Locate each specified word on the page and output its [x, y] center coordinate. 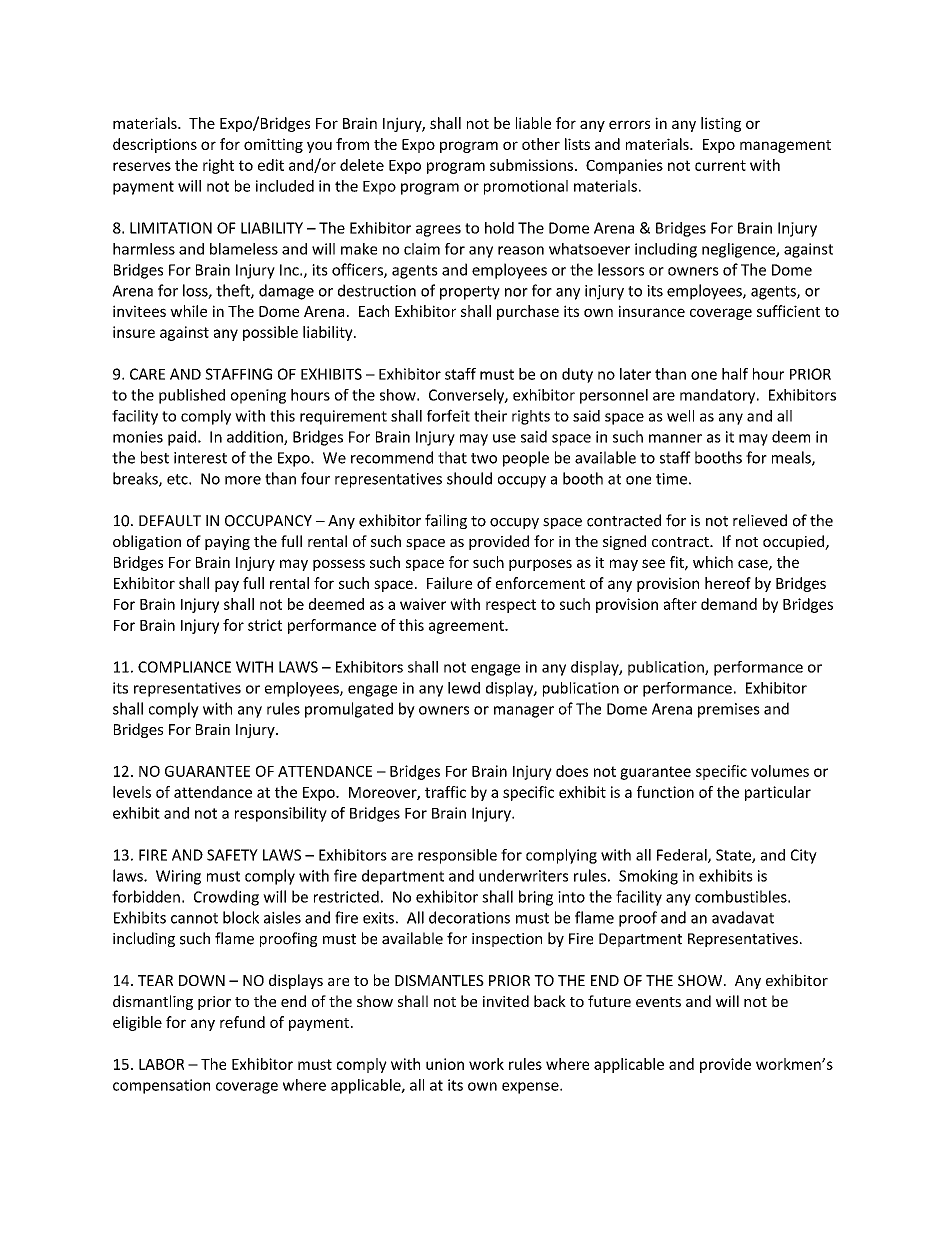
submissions [533, 165]
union [445, 1064]
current [720, 165]
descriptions [155, 145]
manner [675, 438]
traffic [445, 792]
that [452, 457]
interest [200, 458]
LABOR [161, 1064]
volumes [780, 771]
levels [132, 792]
